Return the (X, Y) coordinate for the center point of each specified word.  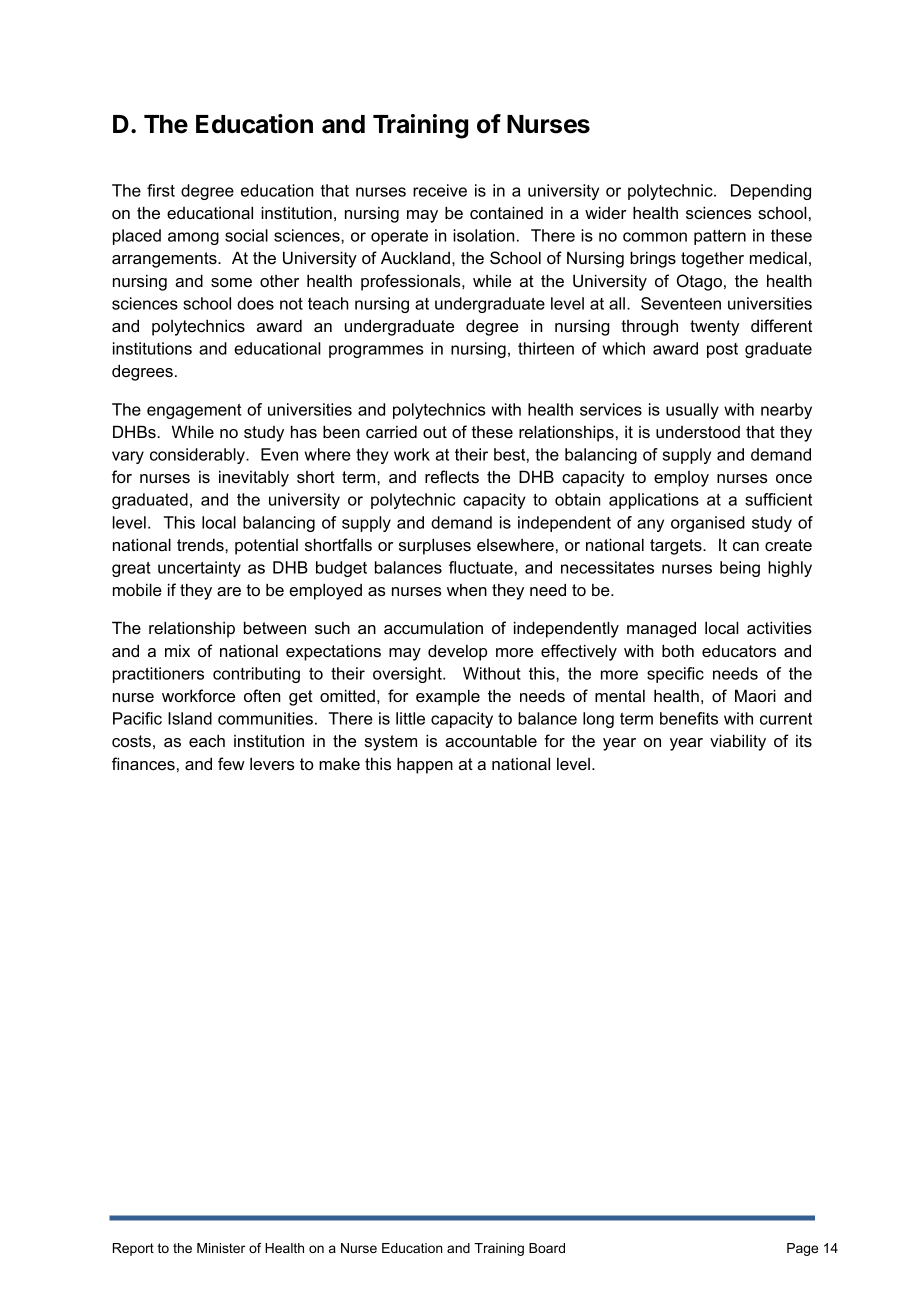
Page (802, 1249)
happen (425, 765)
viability (738, 742)
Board (547, 1248)
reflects (452, 476)
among (193, 238)
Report (133, 1249)
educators (739, 651)
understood (698, 432)
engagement (194, 411)
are (229, 591)
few (231, 763)
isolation (483, 235)
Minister (221, 1248)
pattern (720, 237)
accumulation (433, 627)
